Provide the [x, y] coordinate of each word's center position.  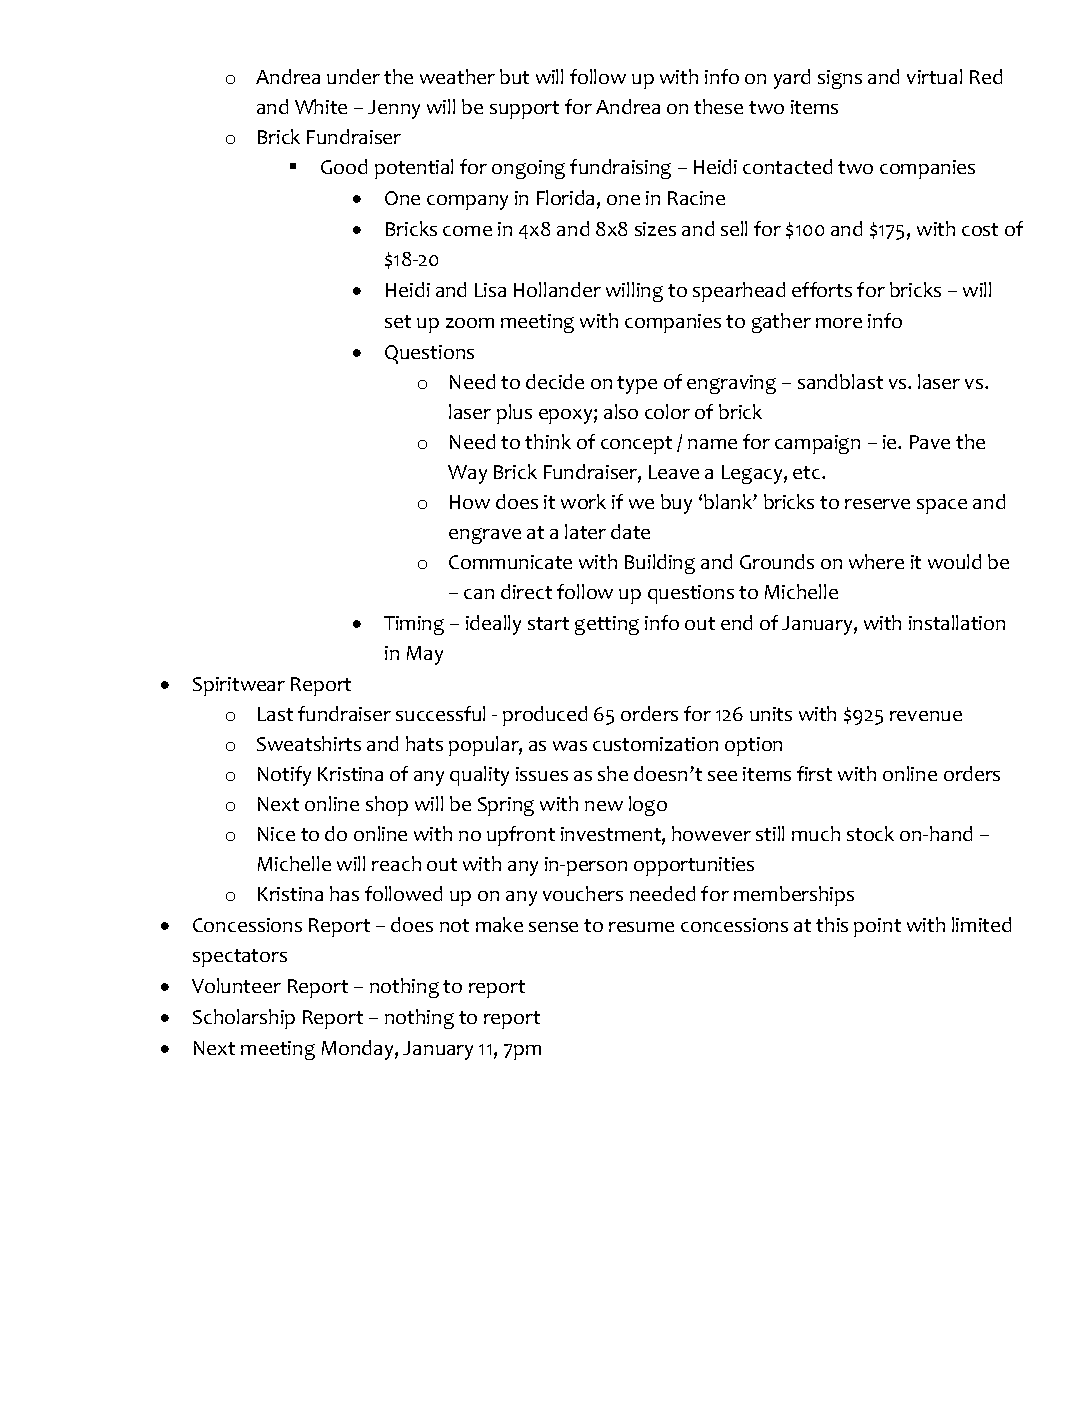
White [321, 106]
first [814, 773]
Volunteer [236, 985]
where [876, 561]
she [613, 773]
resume [641, 927]
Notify [284, 776]
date [630, 531]
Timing [414, 625]
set [398, 321]
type [637, 385]
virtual [934, 76]
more [839, 323]
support [524, 110]
